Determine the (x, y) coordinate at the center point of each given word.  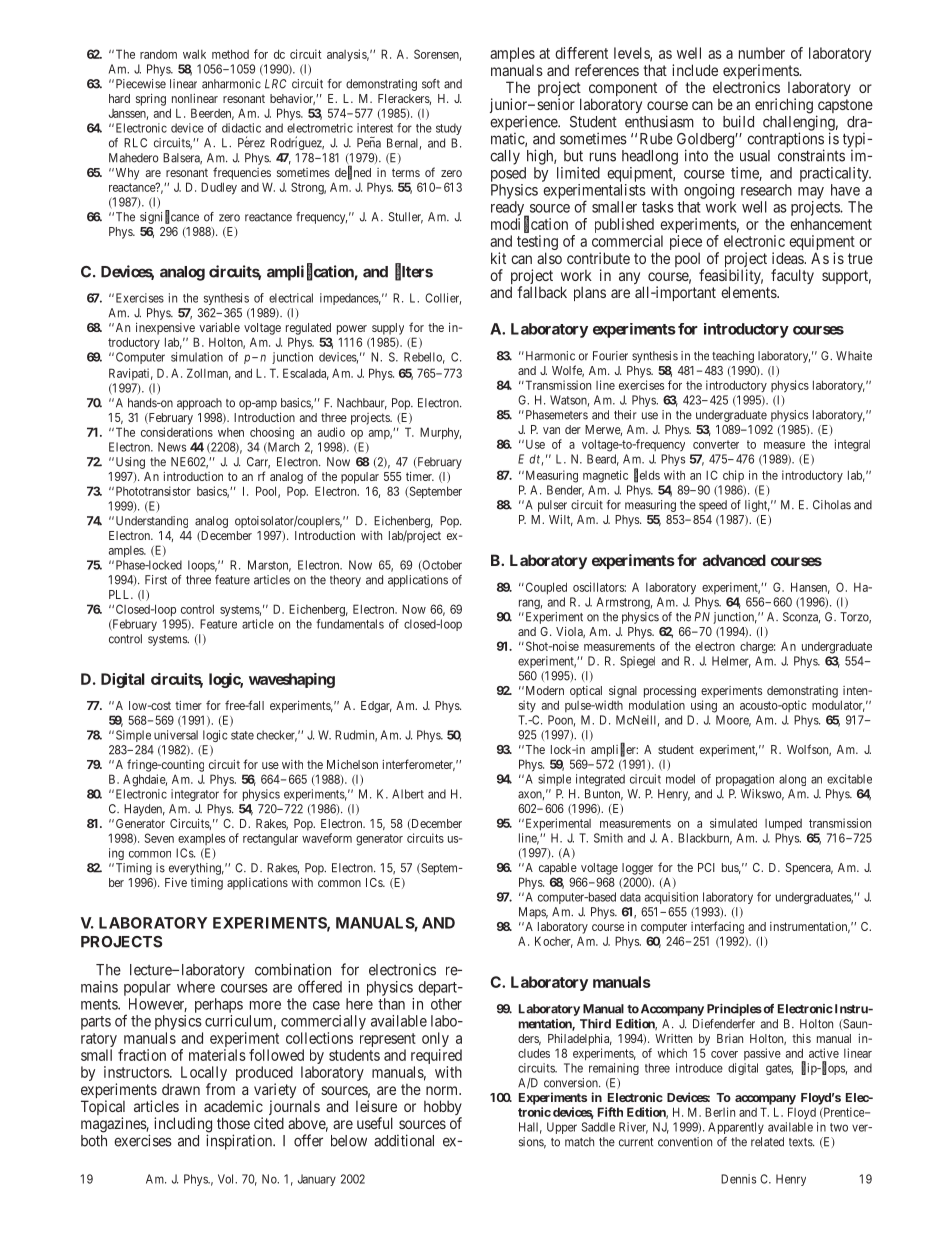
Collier (443, 299)
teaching (733, 357)
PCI (706, 867)
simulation (197, 357)
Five (176, 882)
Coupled (545, 588)
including (183, 1126)
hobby (443, 1109)
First (156, 580)
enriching (784, 106)
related (767, 1142)
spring (151, 100)
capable (558, 869)
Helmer (731, 662)
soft (431, 84)
